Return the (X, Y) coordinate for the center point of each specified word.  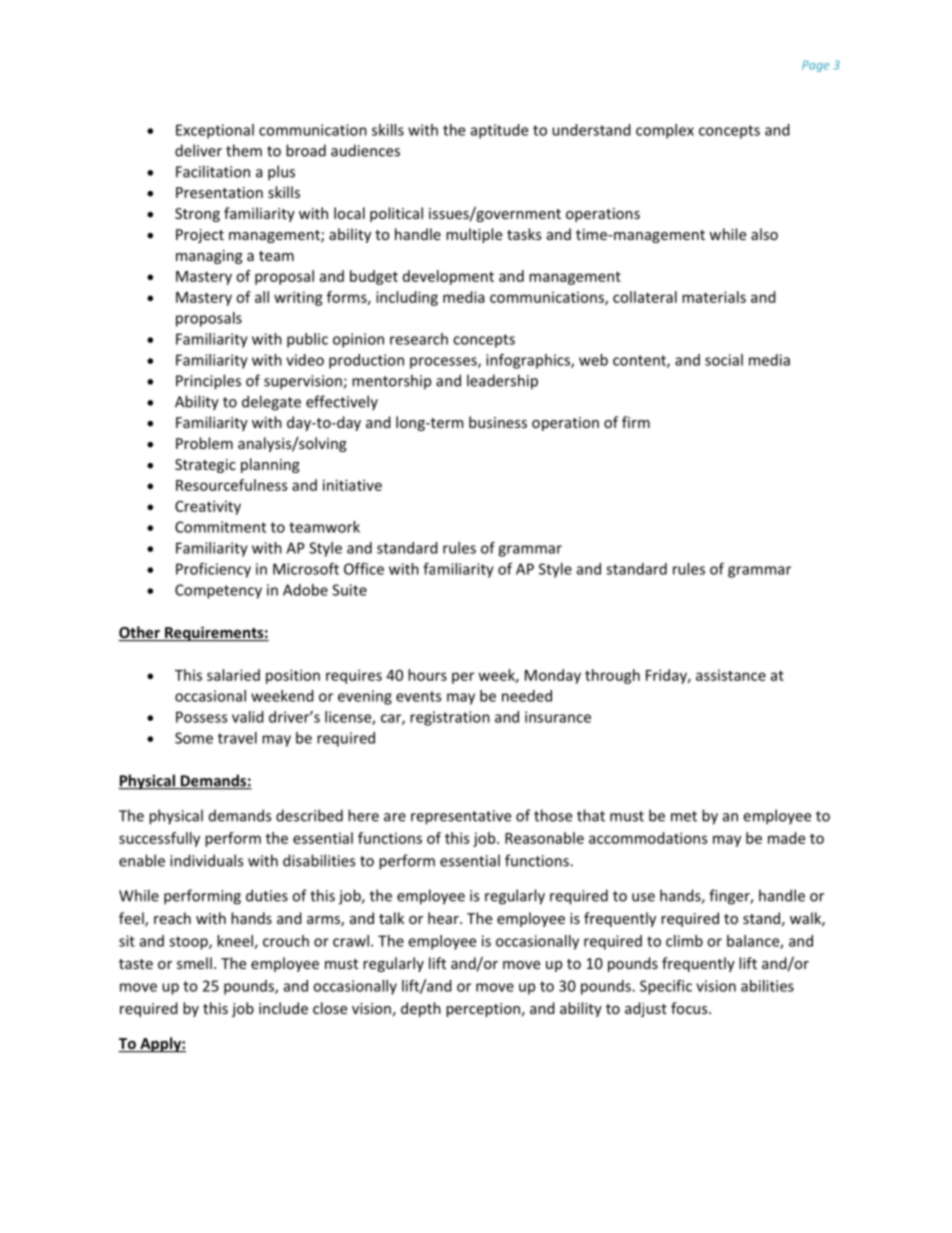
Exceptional (215, 131)
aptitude (499, 131)
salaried (233, 675)
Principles (208, 382)
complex (665, 131)
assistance (731, 675)
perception (483, 1010)
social (724, 360)
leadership (502, 382)
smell (194, 963)
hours (427, 675)
